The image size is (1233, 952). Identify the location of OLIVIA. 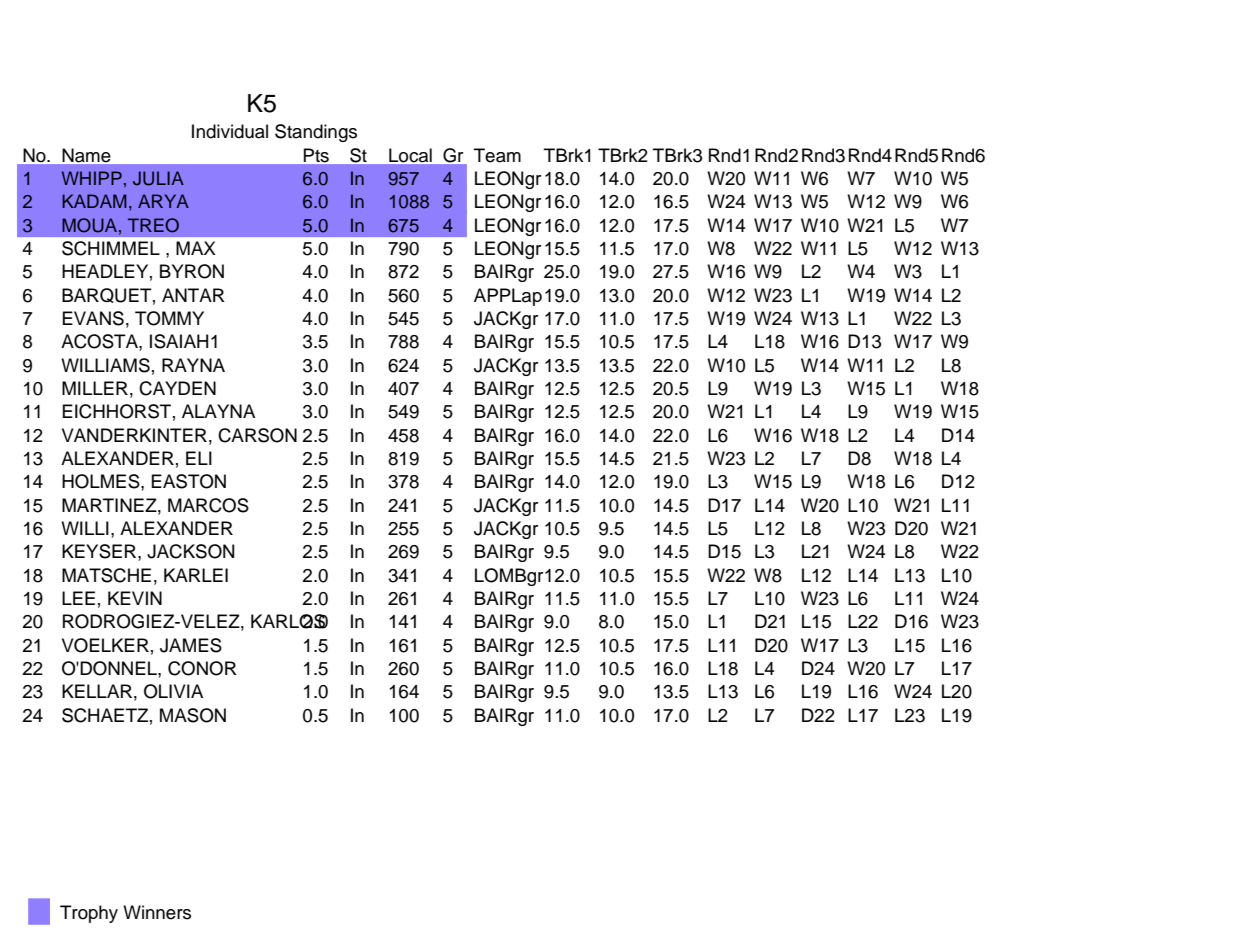
(173, 691).
